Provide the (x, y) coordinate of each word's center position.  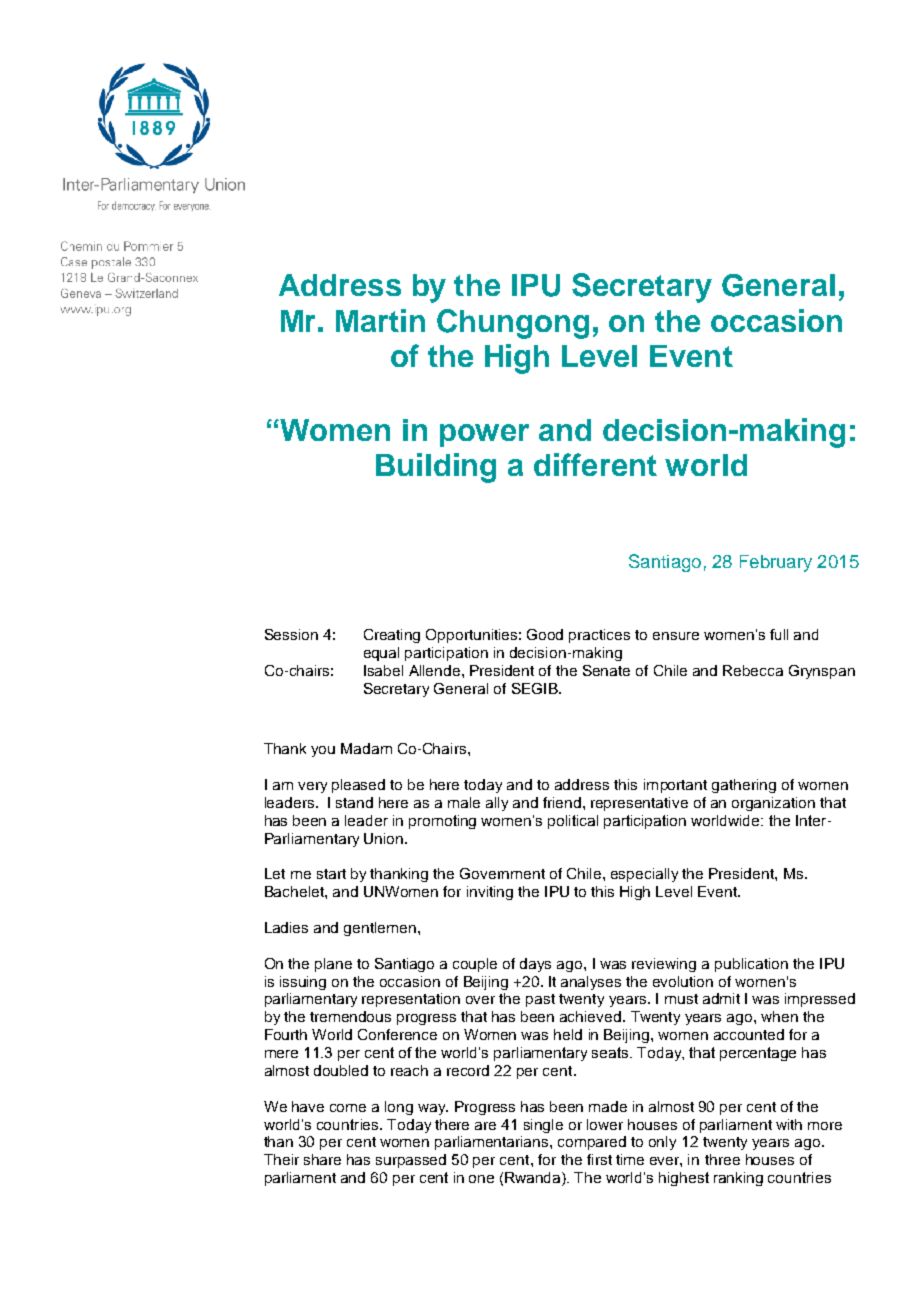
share (322, 1159)
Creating (392, 636)
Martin (380, 320)
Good (545, 634)
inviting (490, 893)
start (331, 874)
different (595, 464)
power (484, 435)
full (779, 634)
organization (773, 804)
